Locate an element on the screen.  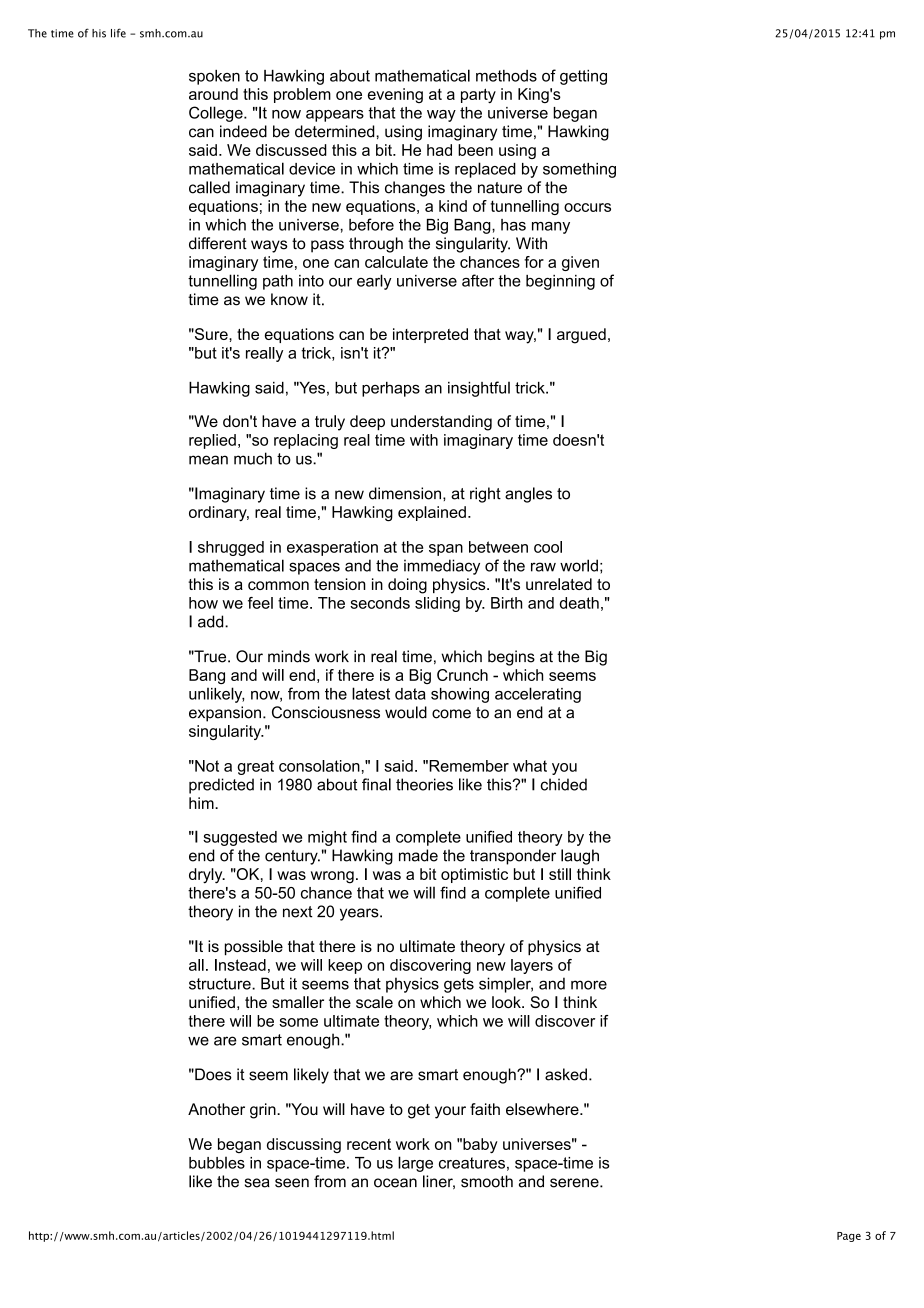
ordinary is located at coordinates (219, 513).
